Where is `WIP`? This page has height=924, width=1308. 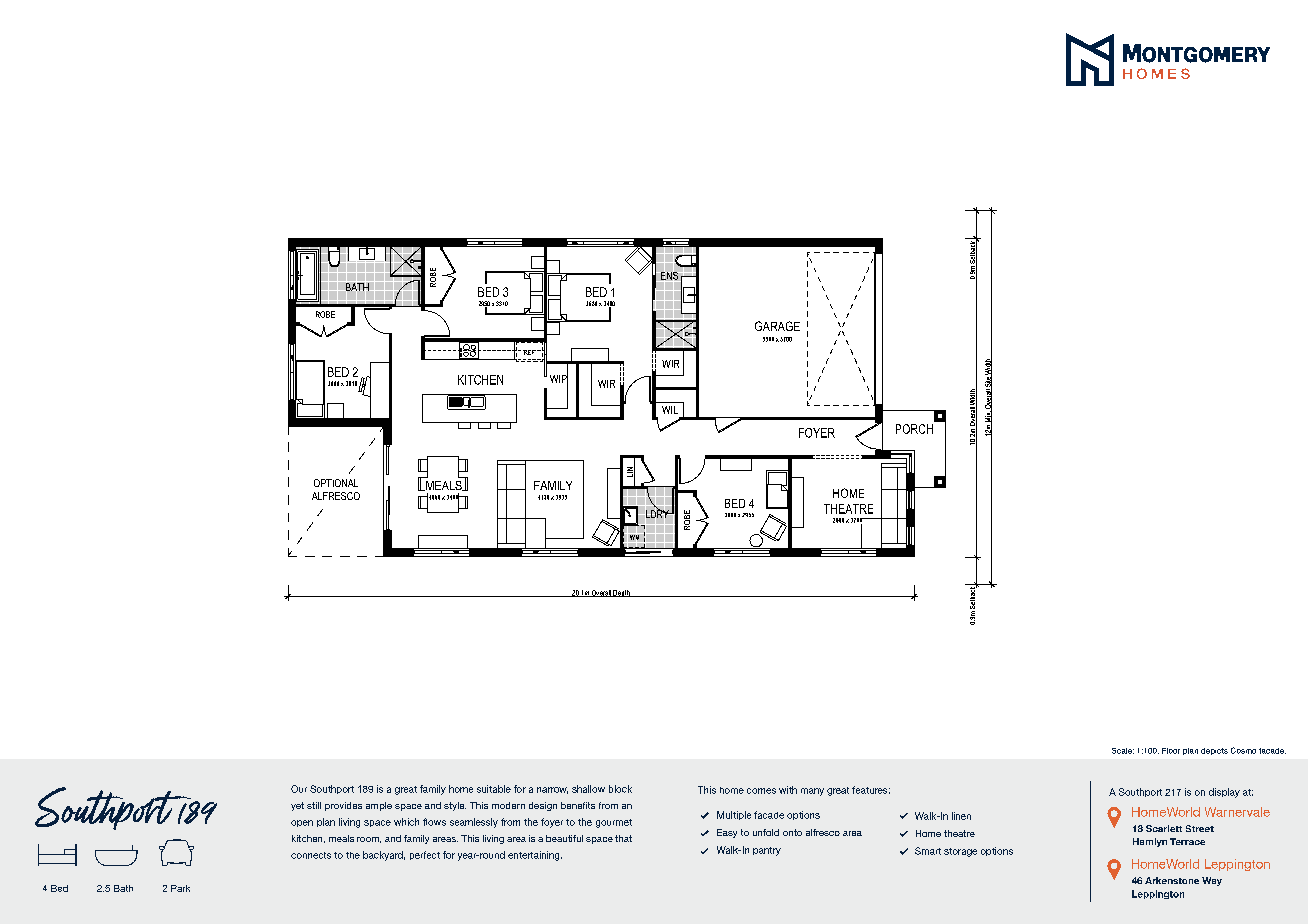
WIP is located at coordinates (559, 378).
